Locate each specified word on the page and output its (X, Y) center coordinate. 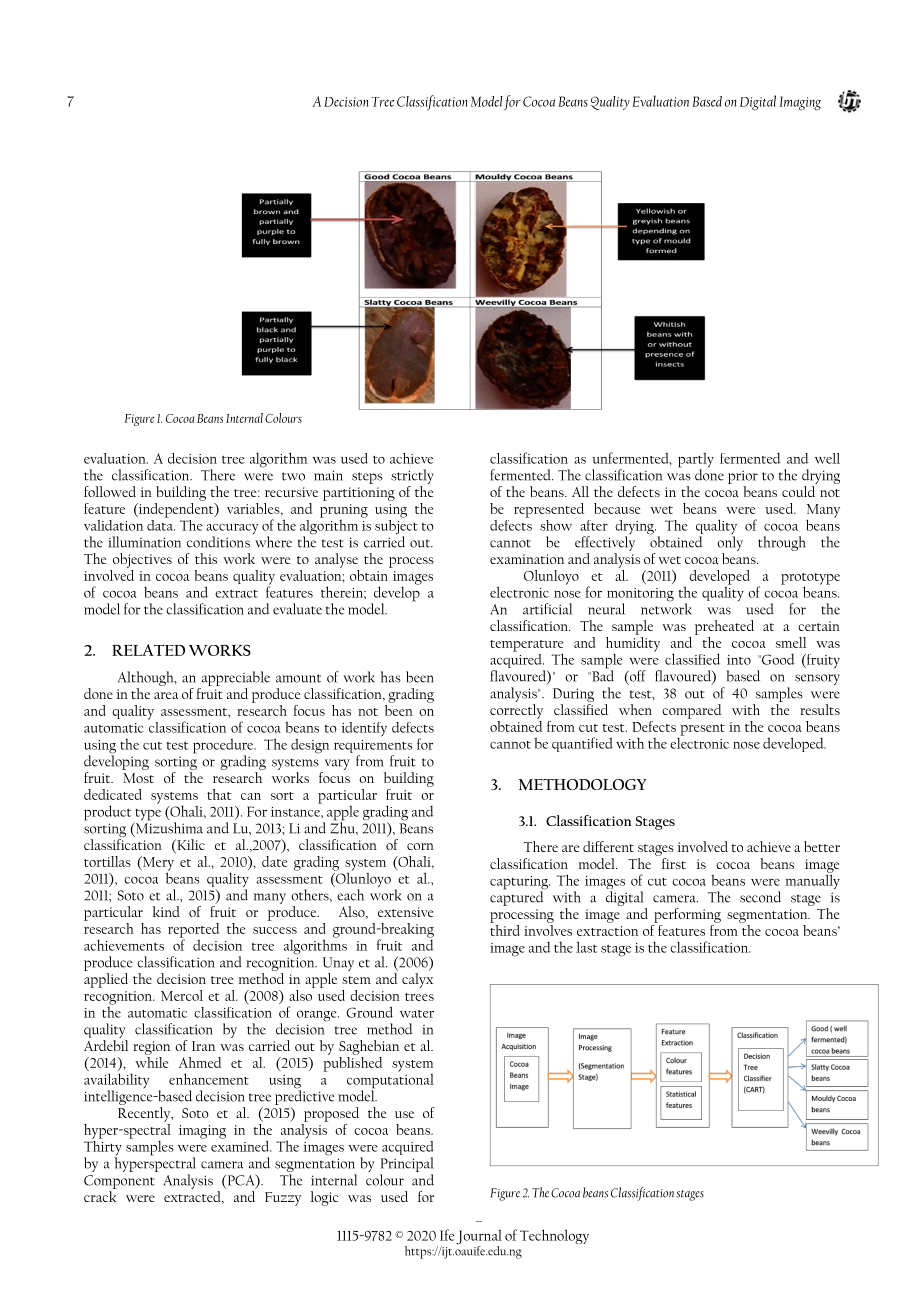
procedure (224, 747)
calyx (417, 980)
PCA (241, 1181)
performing (687, 915)
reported (193, 931)
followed (110, 491)
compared (692, 711)
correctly (516, 711)
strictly (412, 476)
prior (743, 477)
